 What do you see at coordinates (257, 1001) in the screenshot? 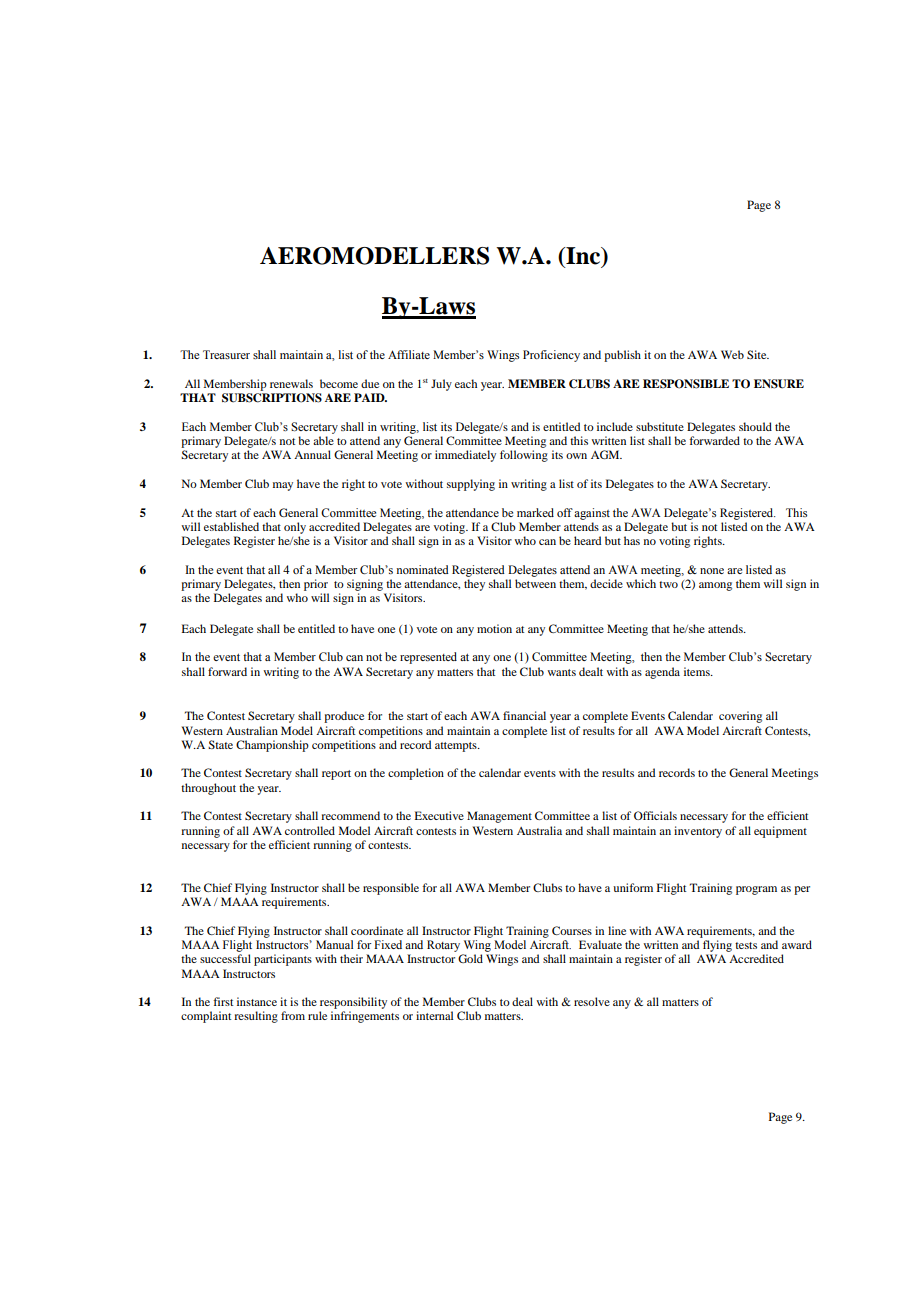
I see `instance` at bounding box center [257, 1001].
